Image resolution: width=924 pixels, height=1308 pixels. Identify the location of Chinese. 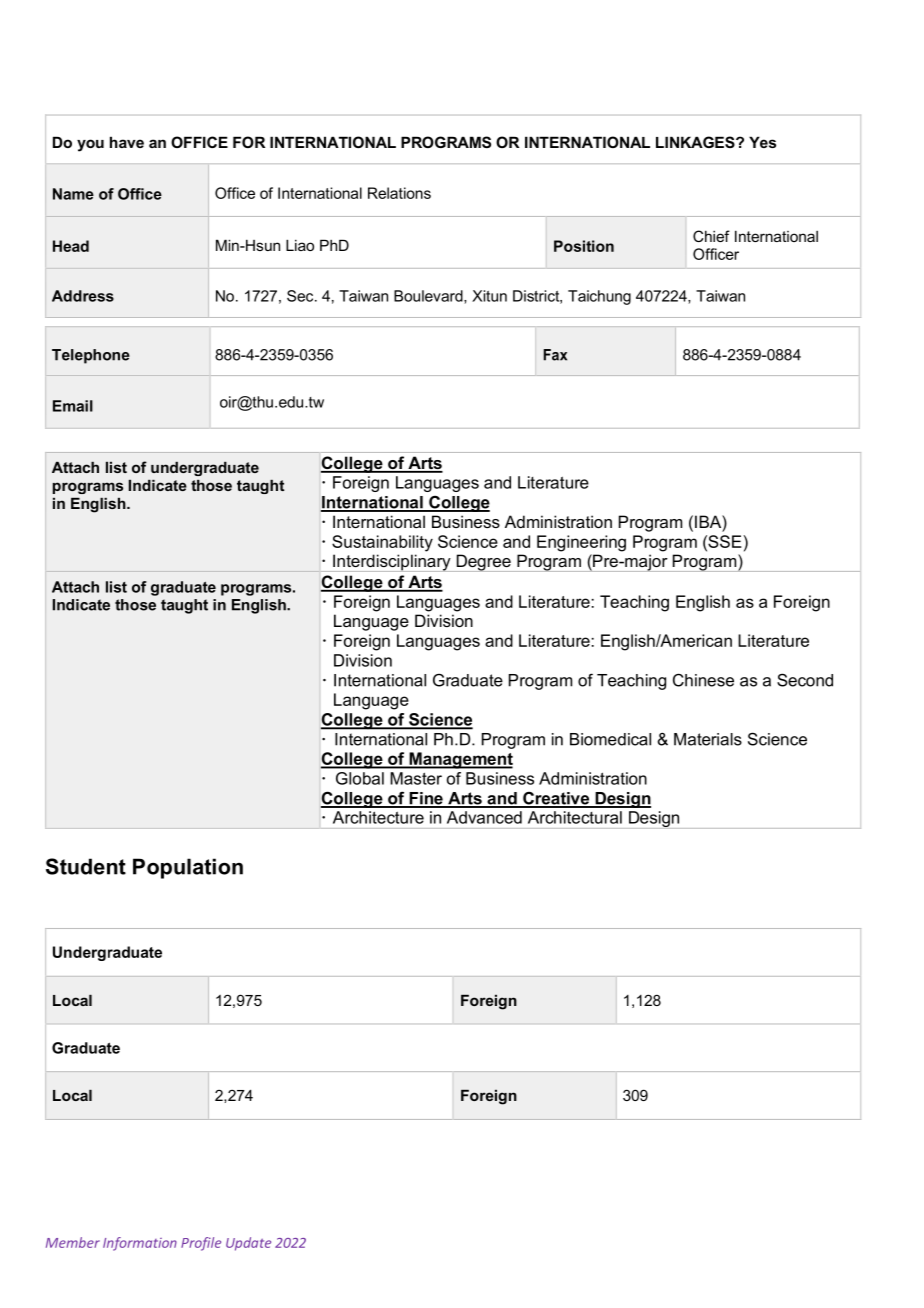
(703, 680).
